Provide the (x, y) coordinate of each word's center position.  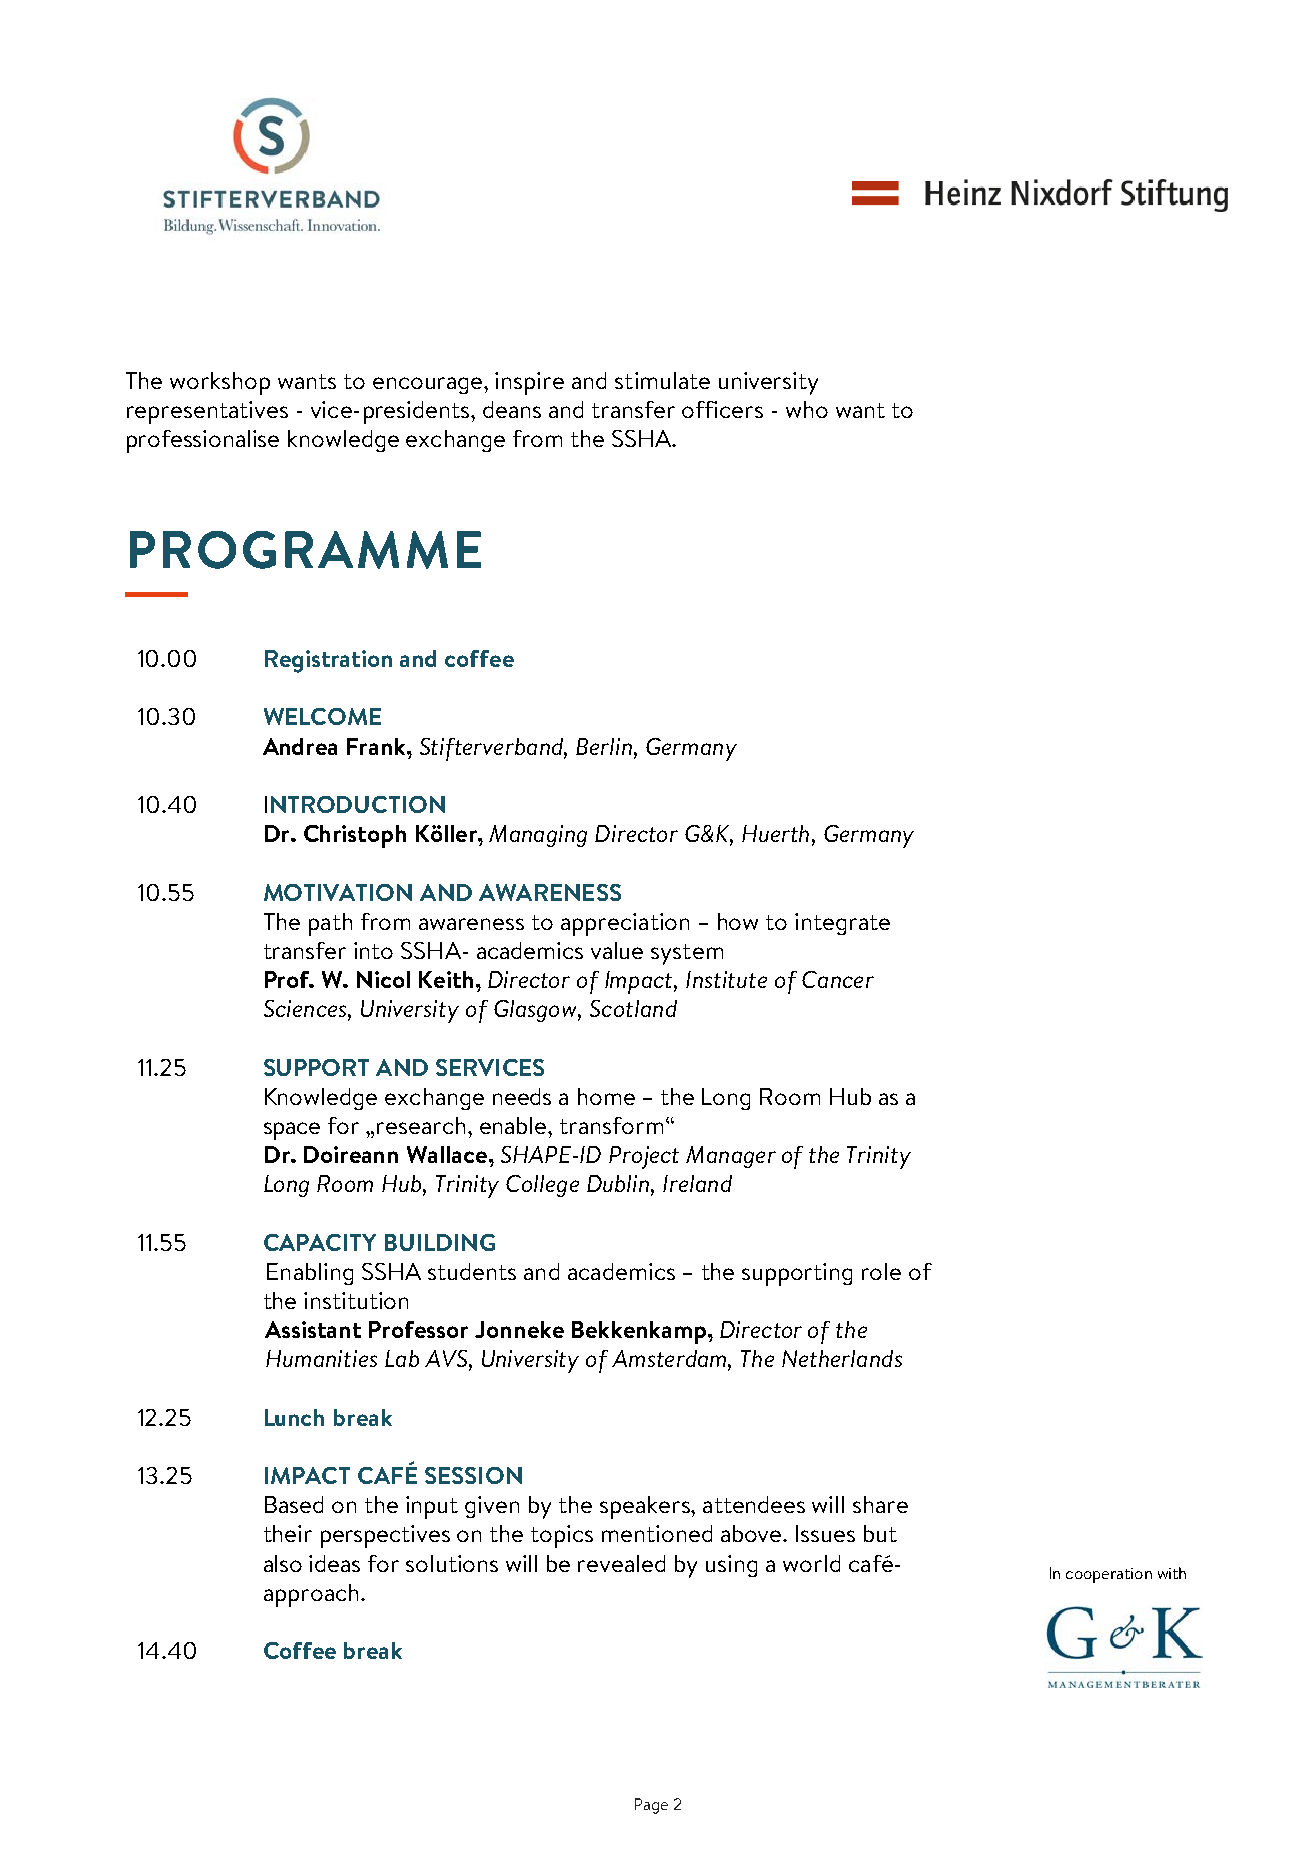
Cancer (838, 979)
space (292, 1131)
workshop (220, 383)
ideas (334, 1563)
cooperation (1109, 1575)
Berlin (604, 746)
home (606, 1096)
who (807, 409)
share (880, 1504)
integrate (842, 924)
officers (722, 409)
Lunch (294, 1417)
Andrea (300, 746)
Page (651, 1806)
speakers (646, 1507)
